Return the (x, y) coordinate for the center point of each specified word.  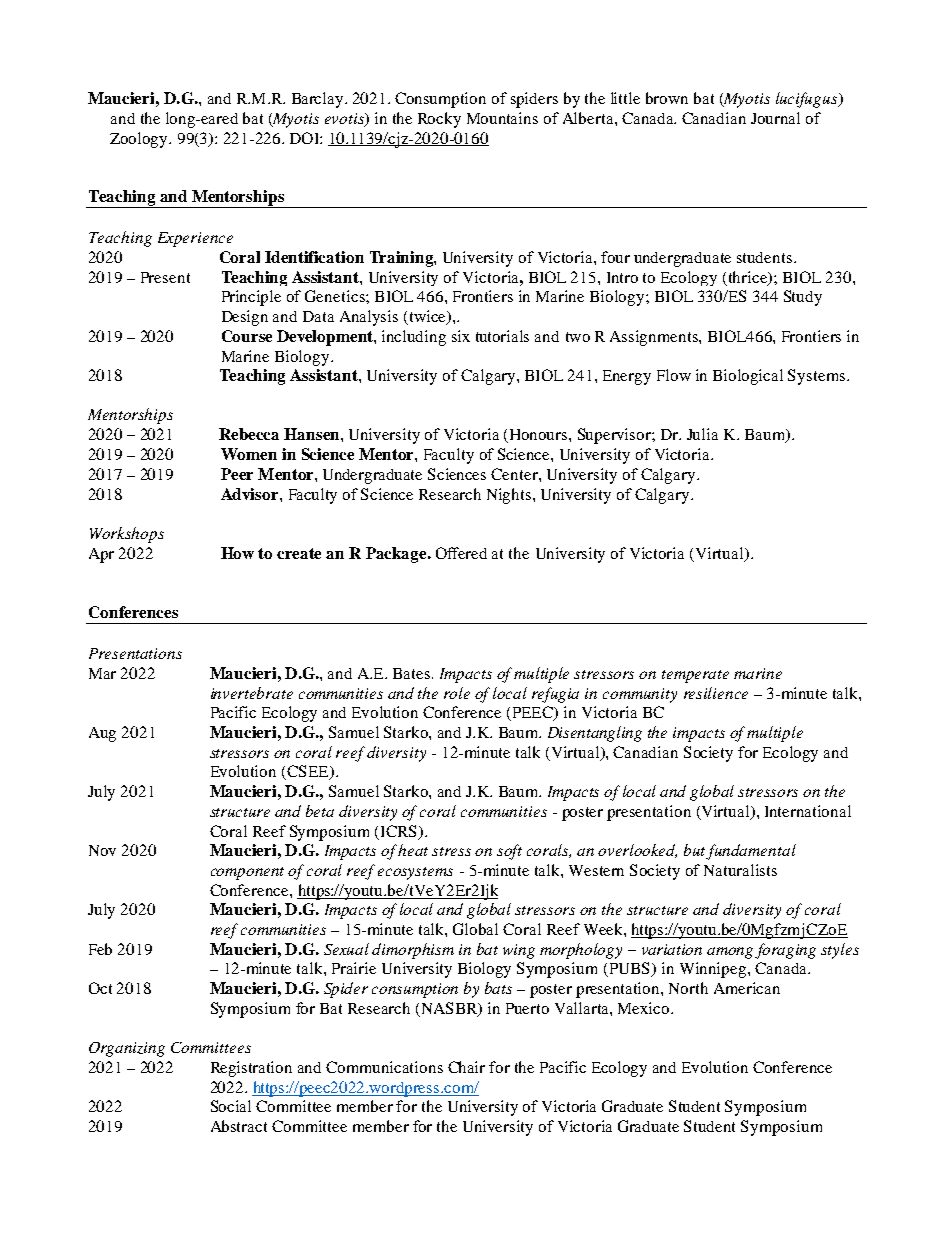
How (237, 553)
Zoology (140, 140)
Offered (461, 553)
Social (231, 1106)
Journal (775, 118)
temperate (695, 676)
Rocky (439, 120)
